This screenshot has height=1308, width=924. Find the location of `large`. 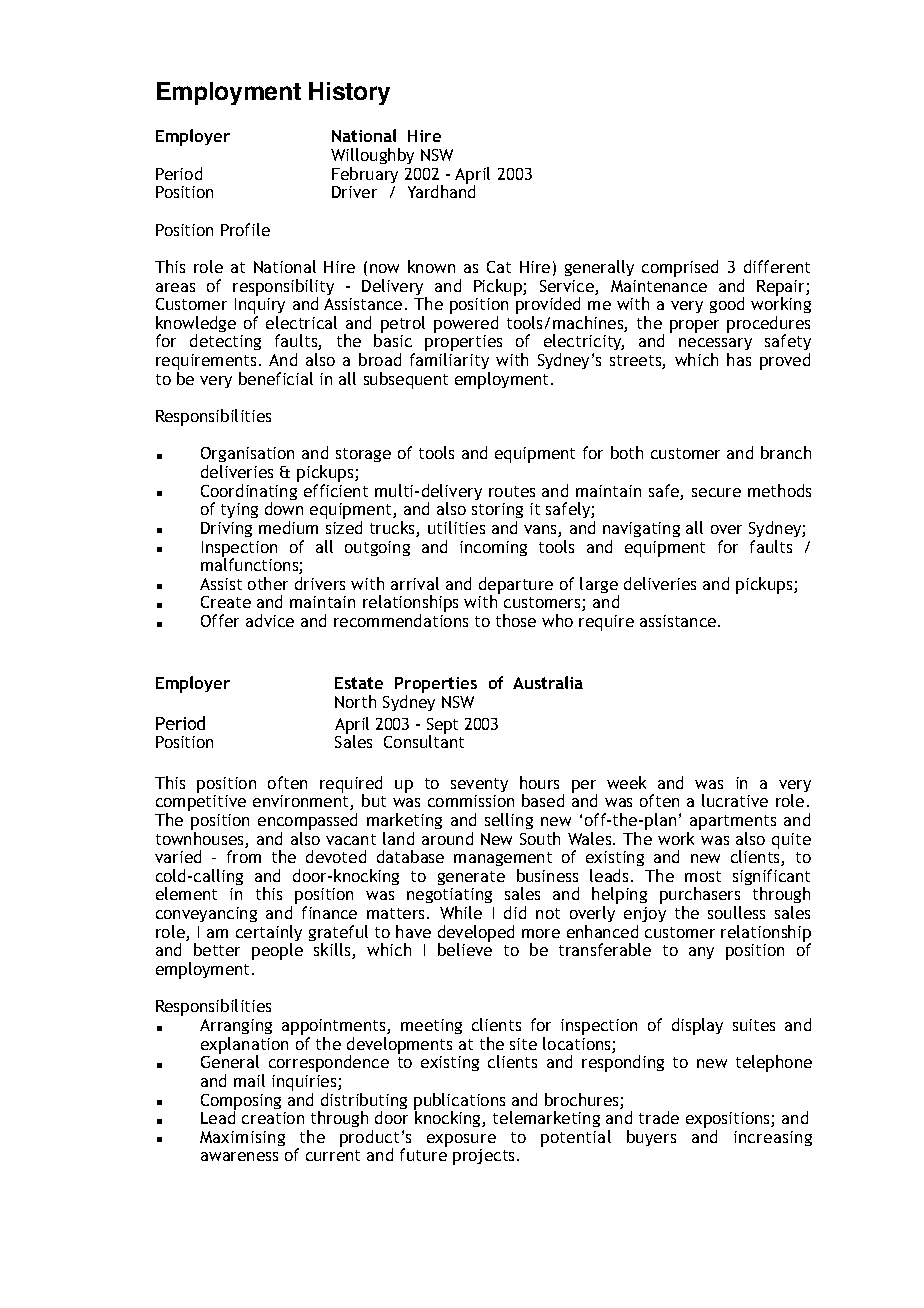

large is located at coordinates (599, 586).
